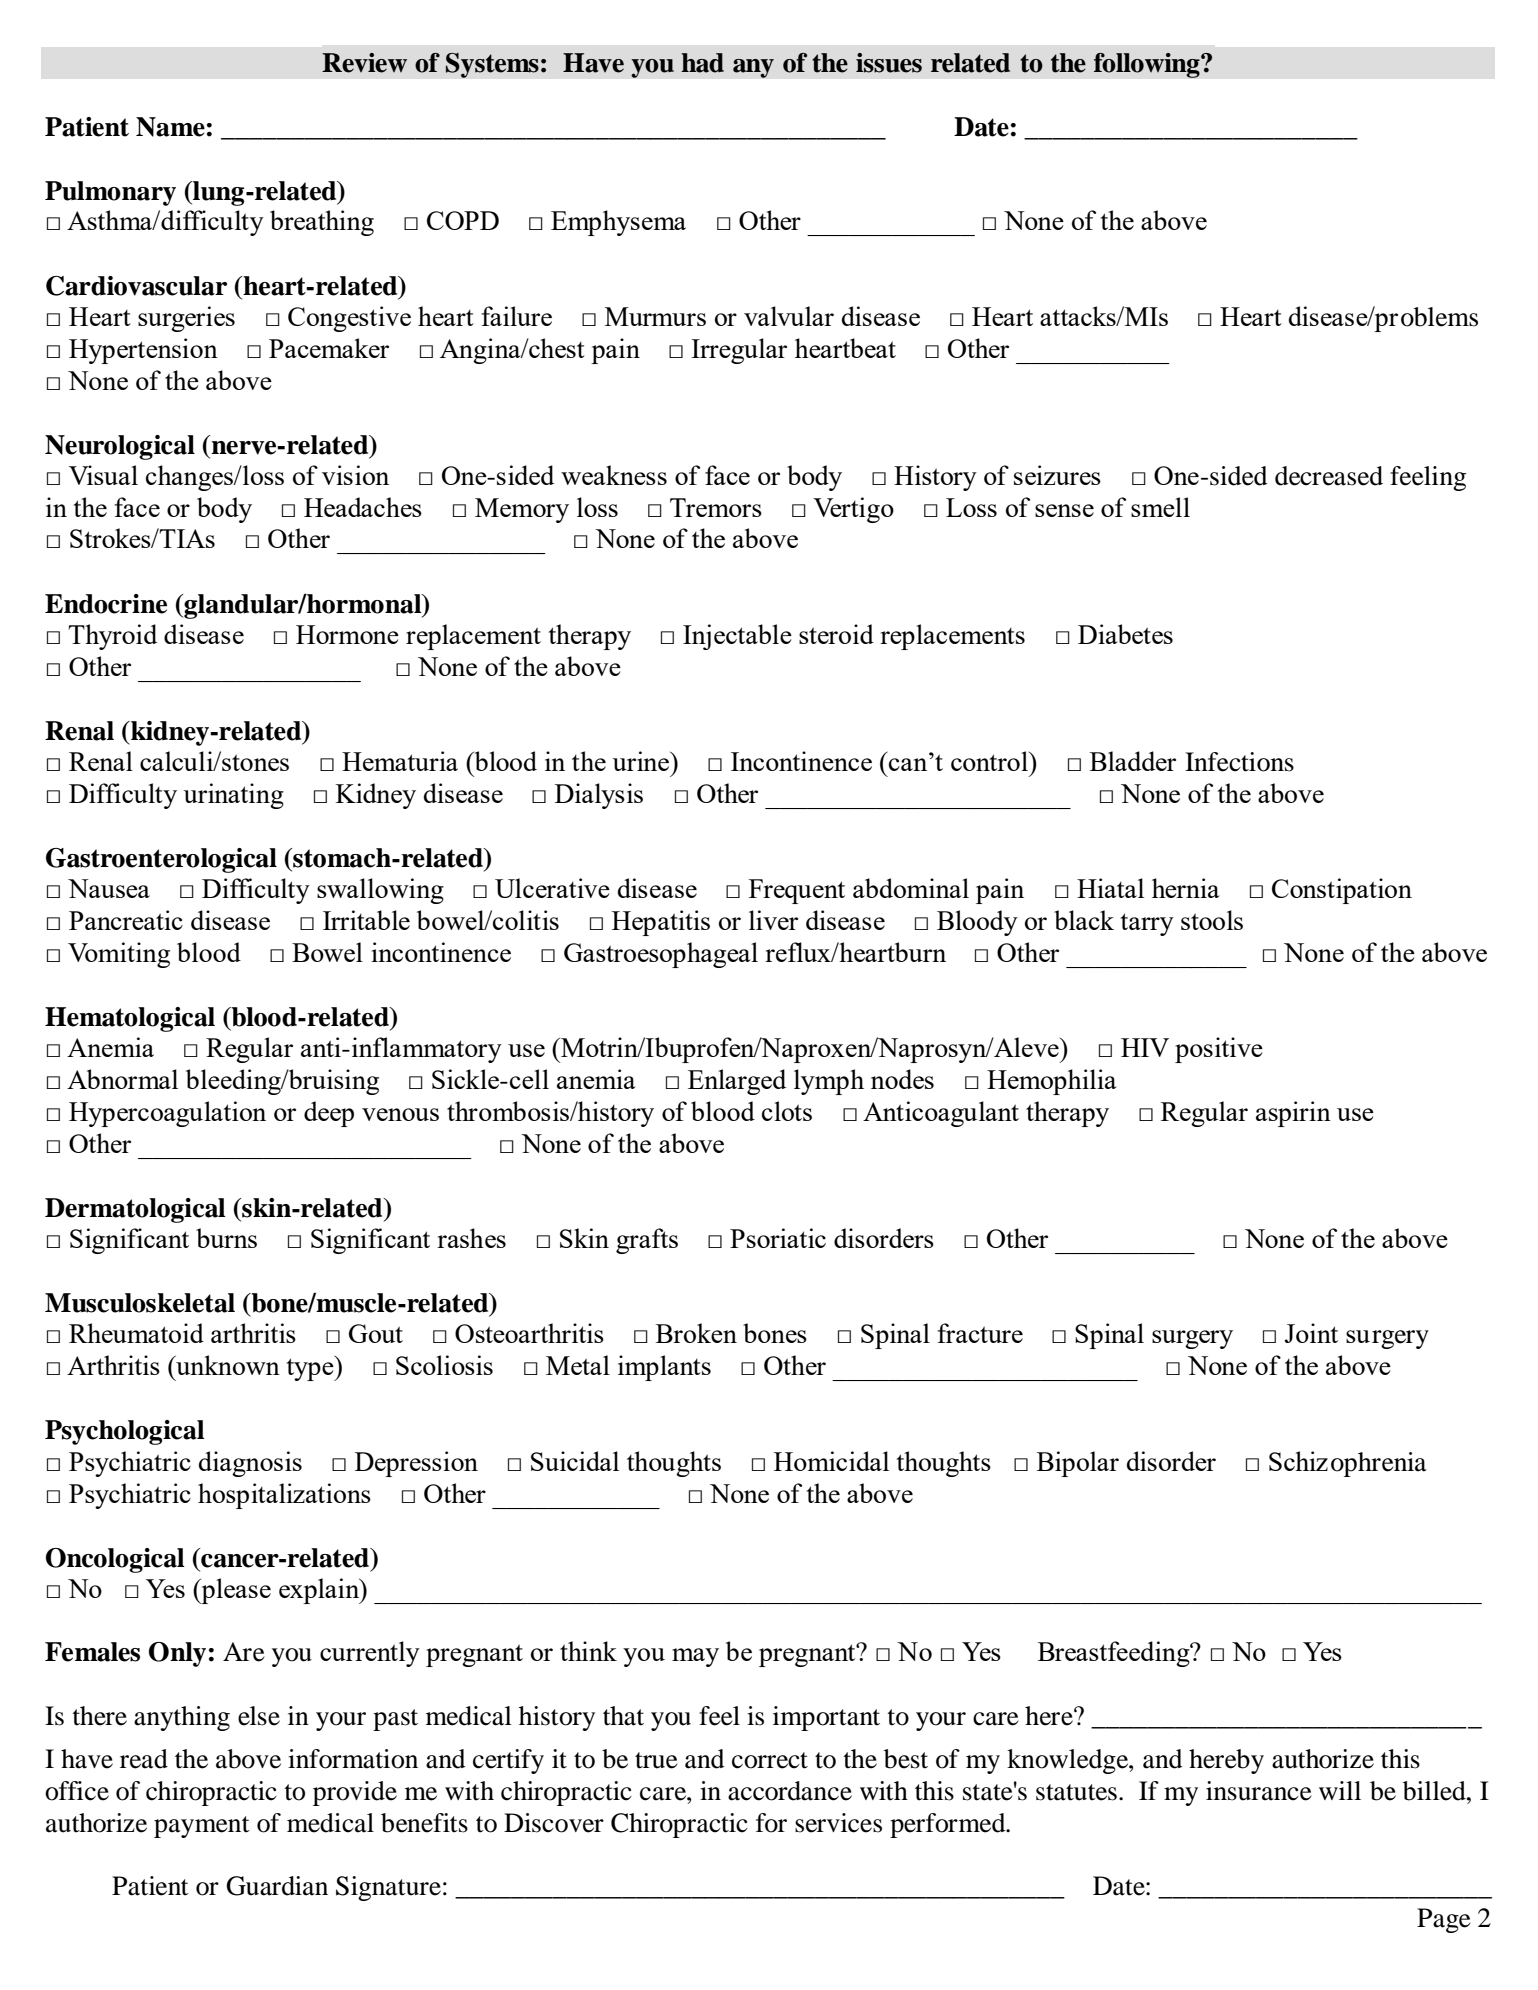 This screenshot has height=1990, width=1538. I want to click on following, so click(1148, 65).
